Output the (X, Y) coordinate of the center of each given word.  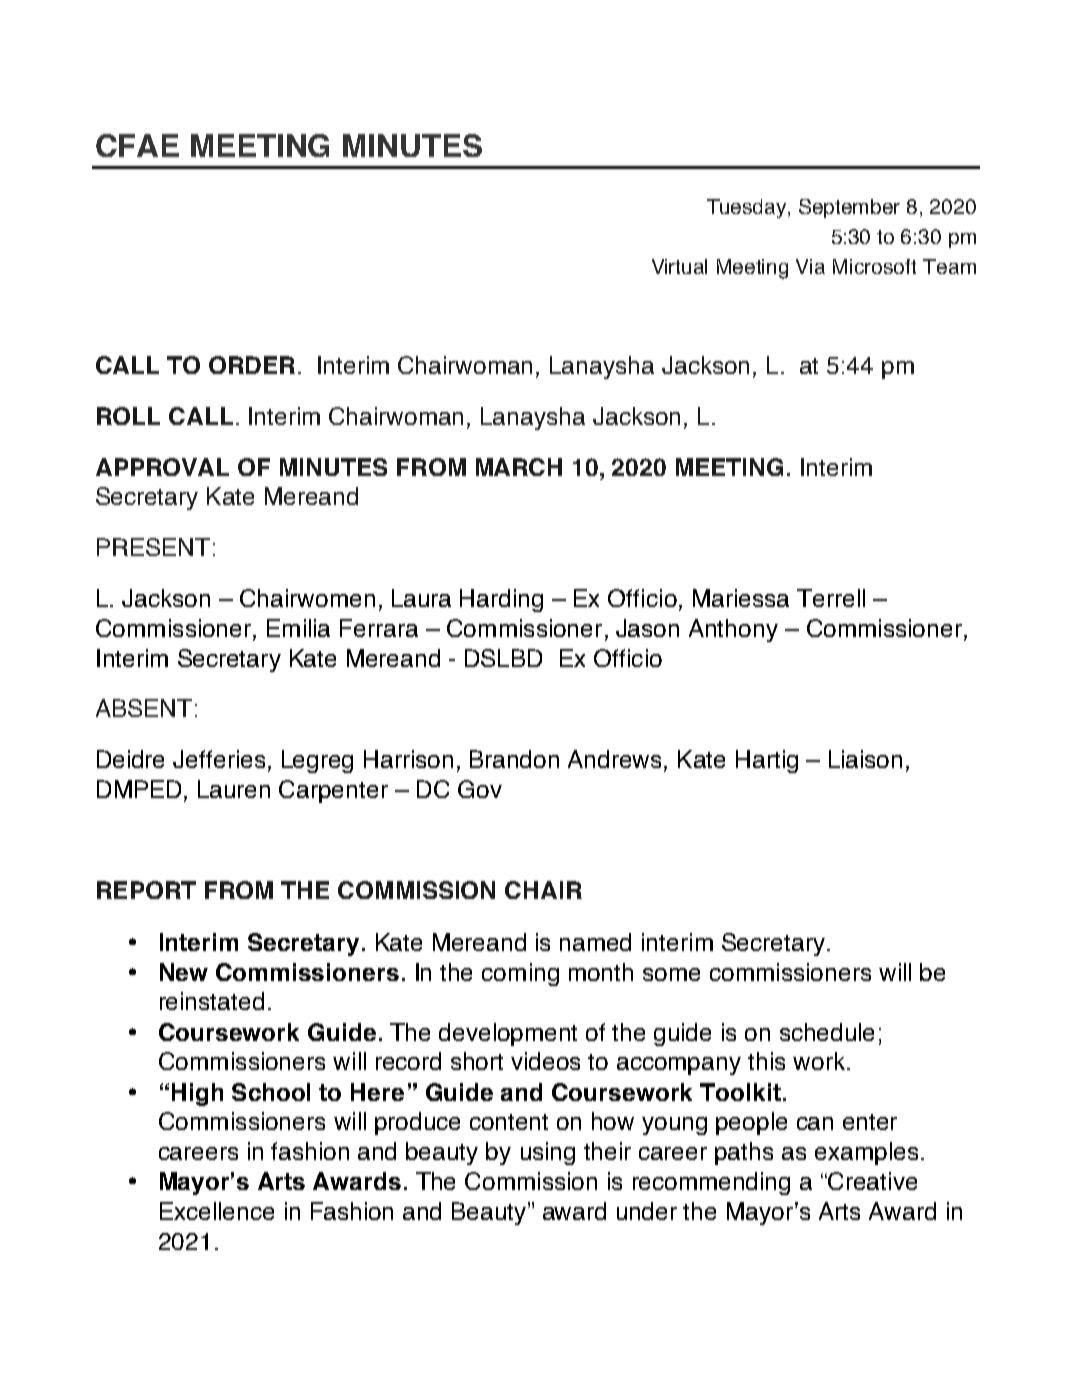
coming (520, 974)
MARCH (519, 467)
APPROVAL (162, 467)
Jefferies (219, 759)
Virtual (679, 266)
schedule (827, 1032)
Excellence (217, 1211)
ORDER (252, 365)
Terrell (831, 598)
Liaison (865, 759)
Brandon (514, 759)
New (184, 972)
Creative (871, 1181)
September (849, 208)
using (548, 1153)
